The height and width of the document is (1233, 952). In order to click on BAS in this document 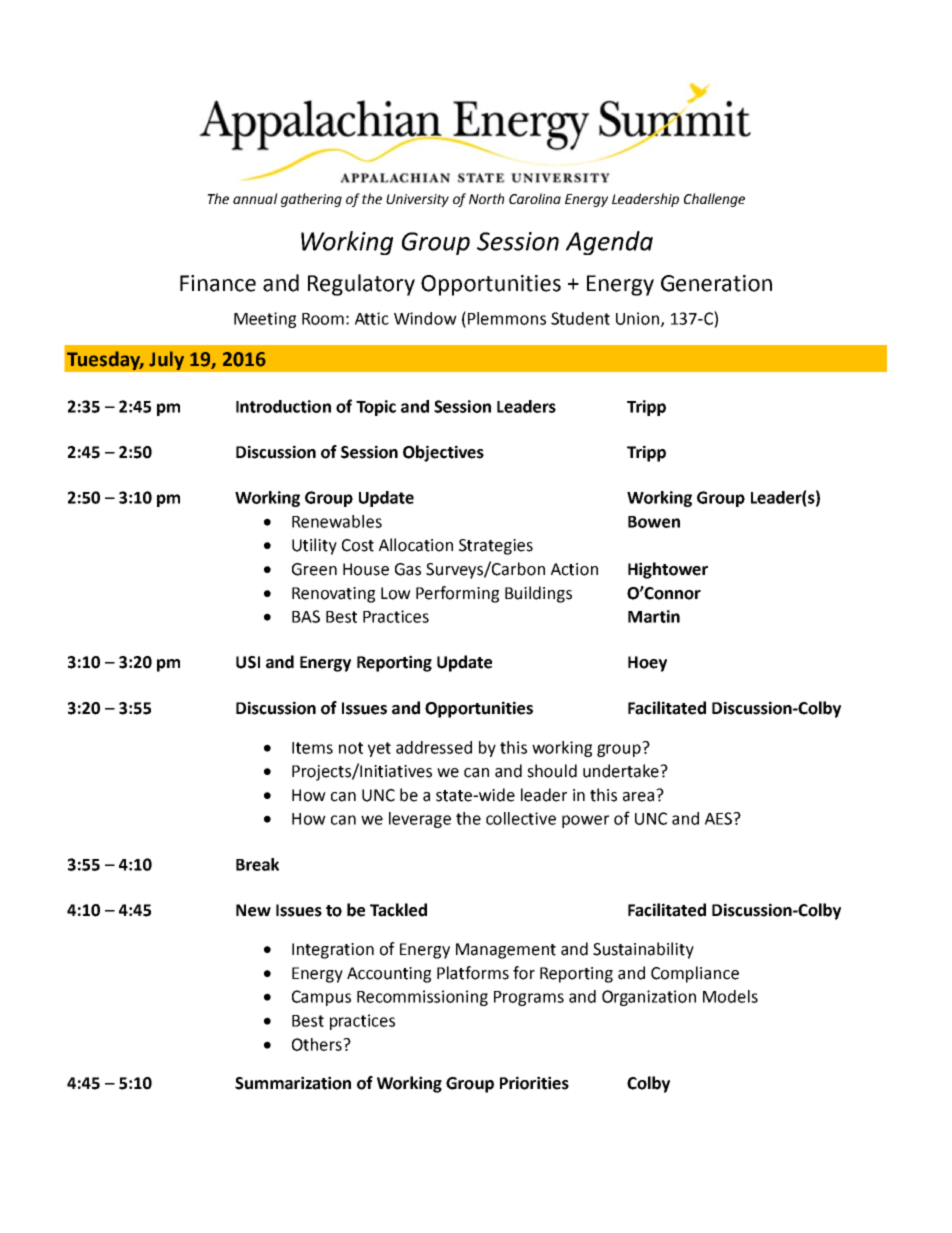, I will do `click(306, 616)`.
